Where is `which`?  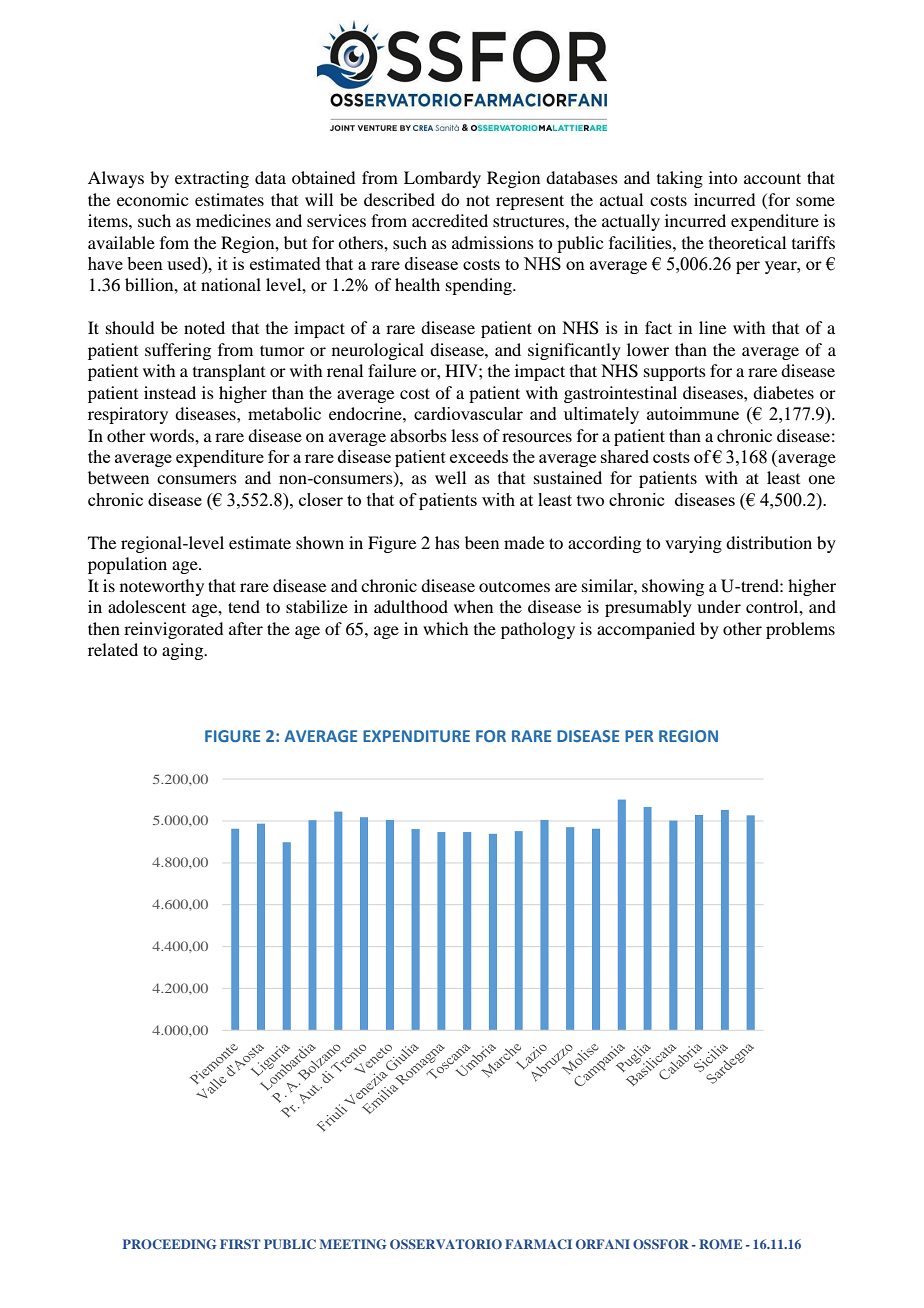
which is located at coordinates (445, 628).
